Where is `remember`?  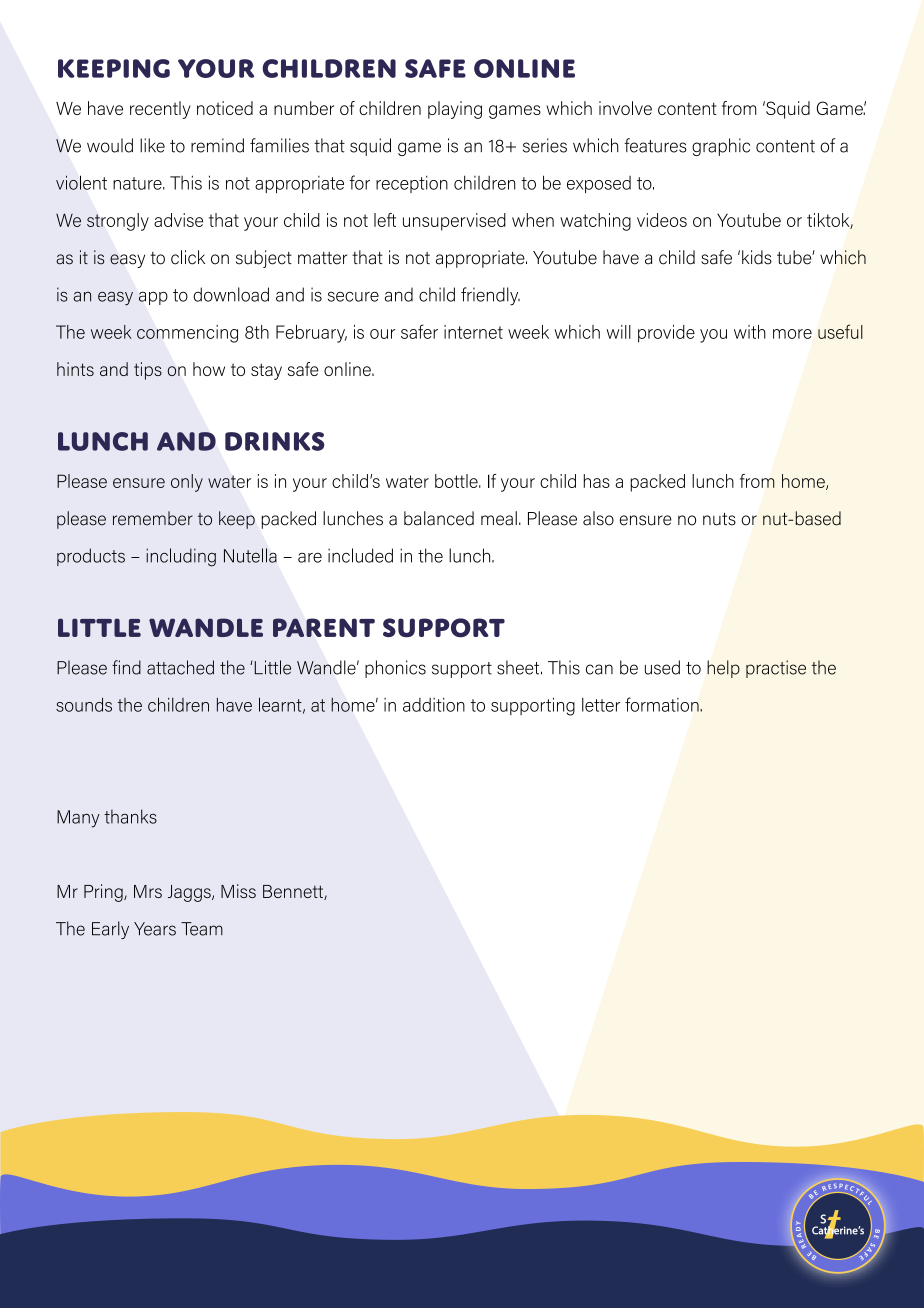 remember is located at coordinates (153, 518).
